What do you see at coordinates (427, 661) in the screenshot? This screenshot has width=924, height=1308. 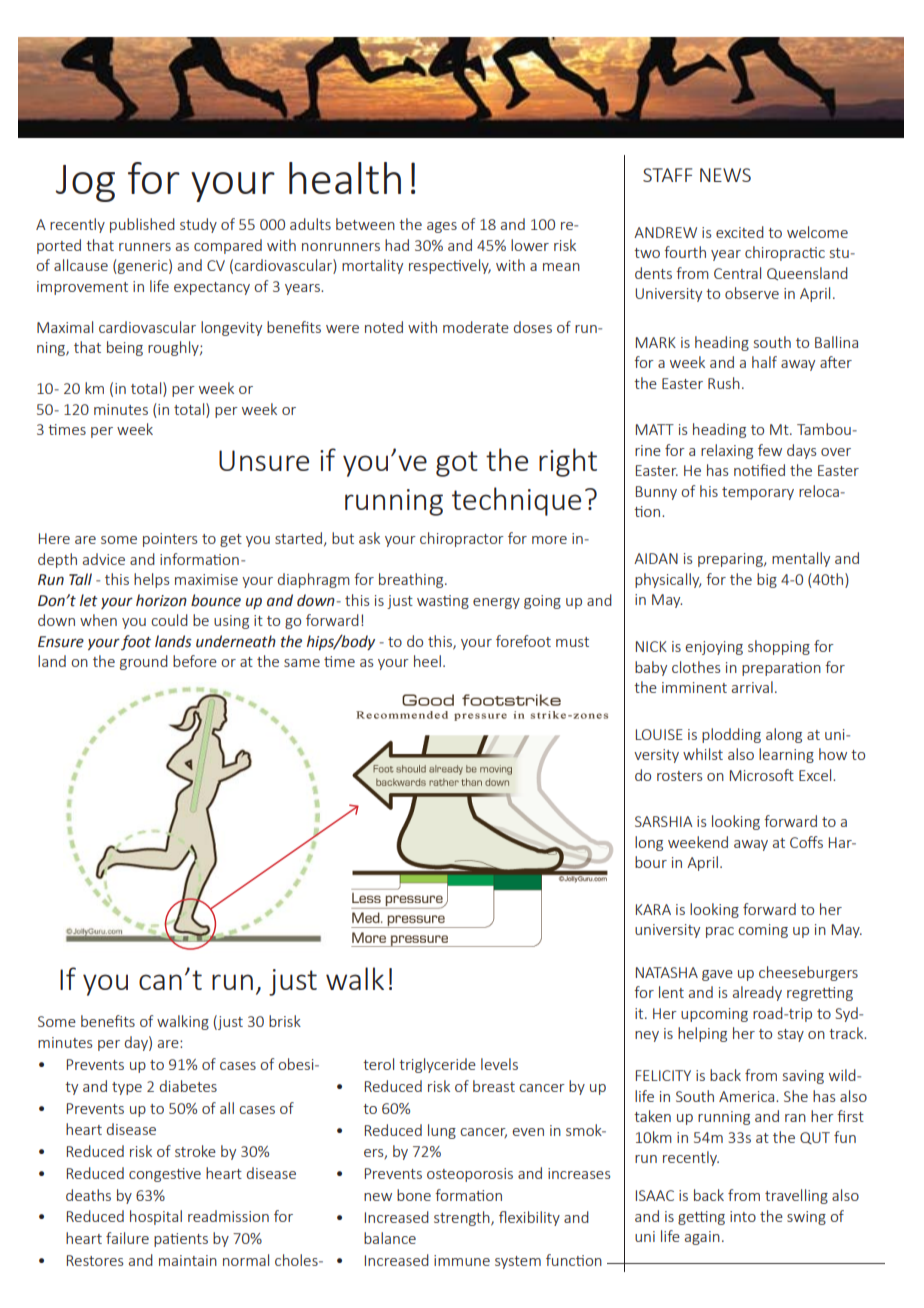 I see `heel` at bounding box center [427, 661].
